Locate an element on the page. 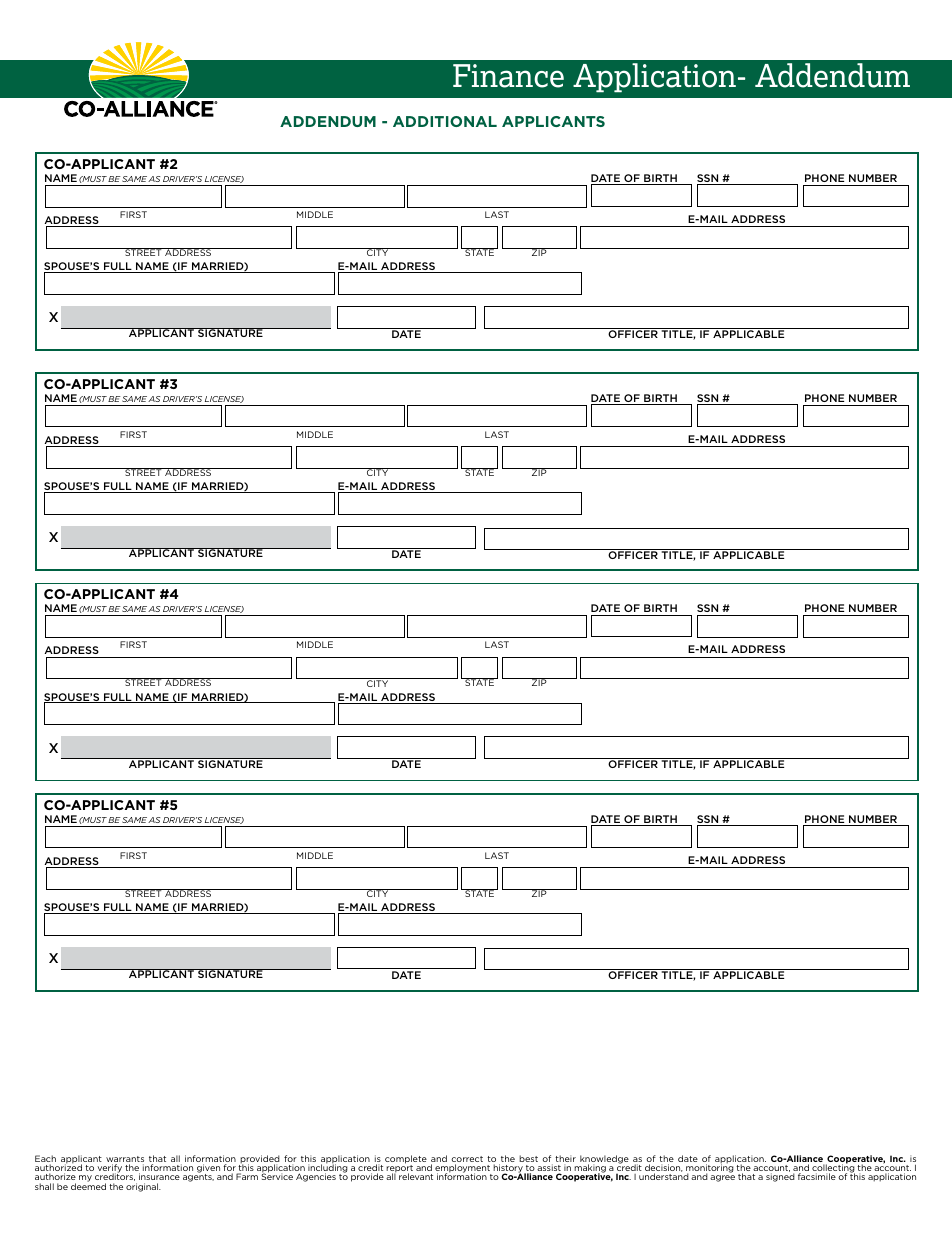 This page has height=1233, width=952. warrants is located at coordinates (125, 1160).
